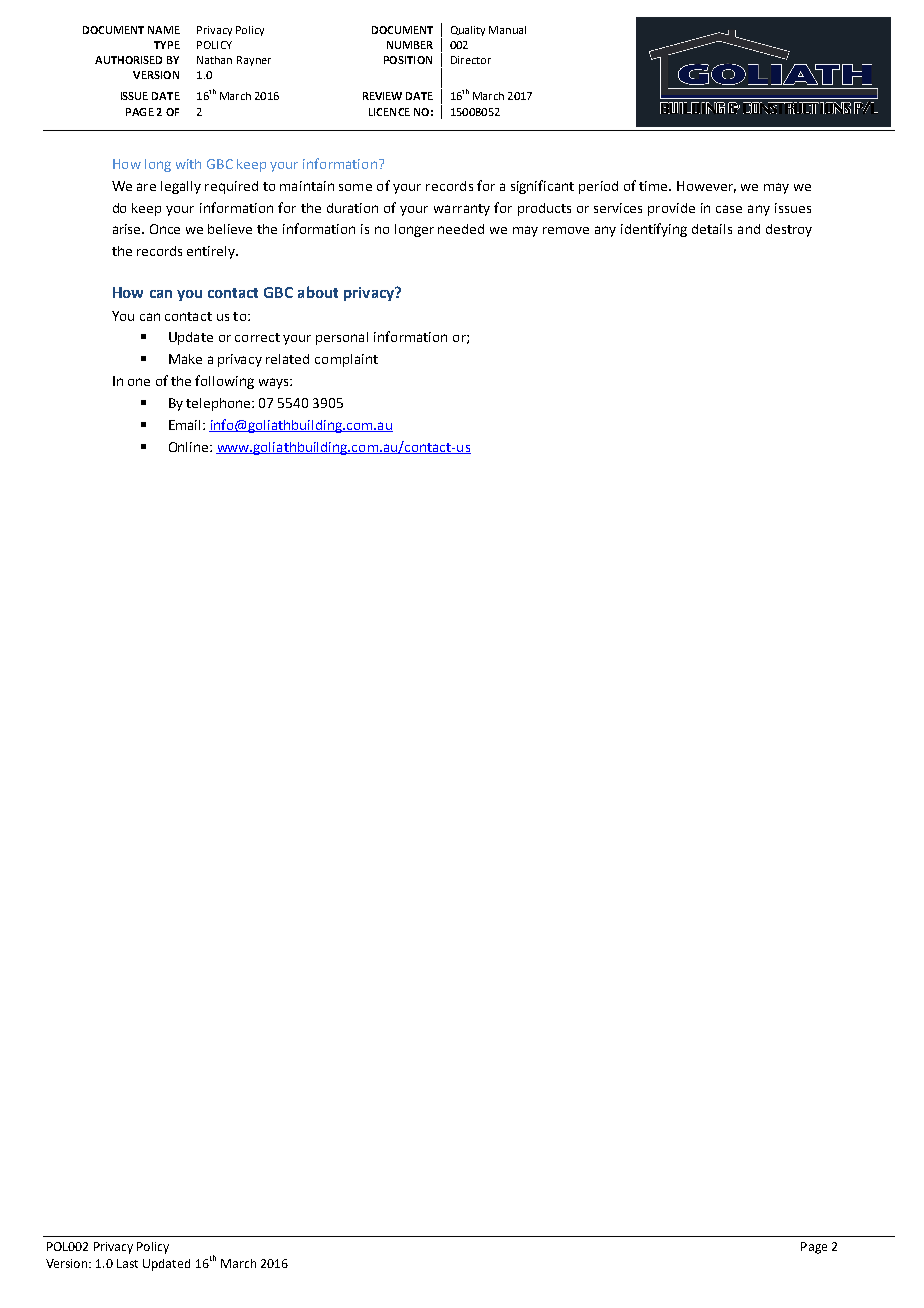  Describe the element at coordinates (184, 425) in the screenshot. I see `Email` at that location.
